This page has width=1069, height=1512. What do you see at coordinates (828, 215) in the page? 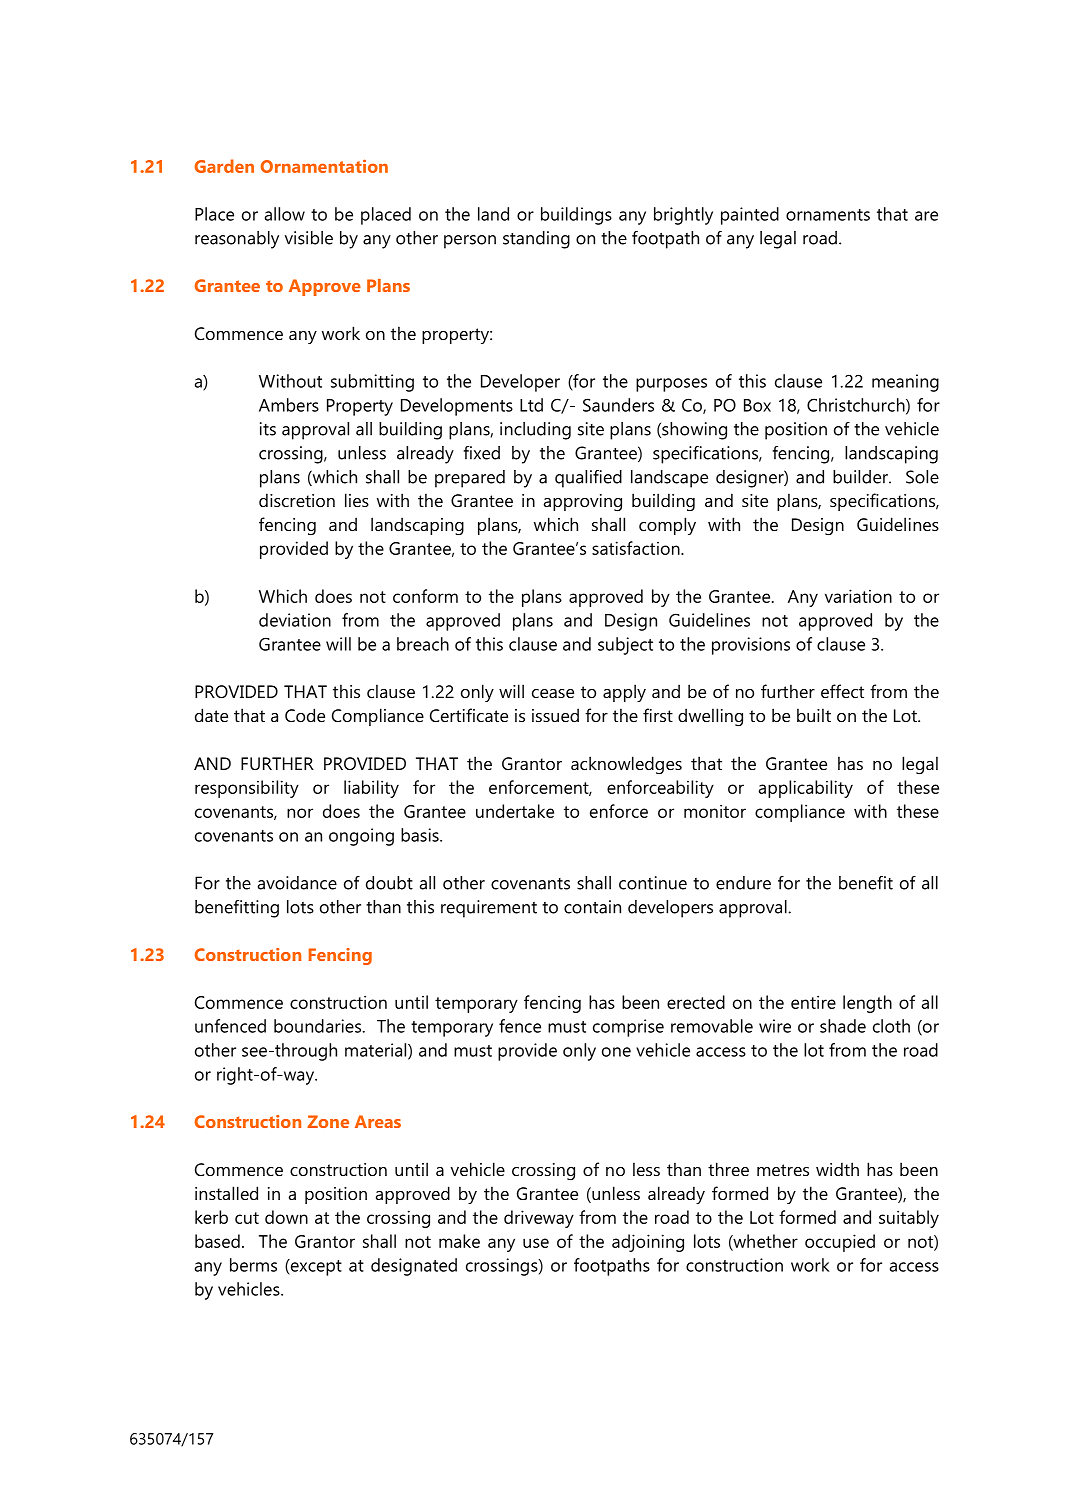
I see `ornaments` at bounding box center [828, 215].
